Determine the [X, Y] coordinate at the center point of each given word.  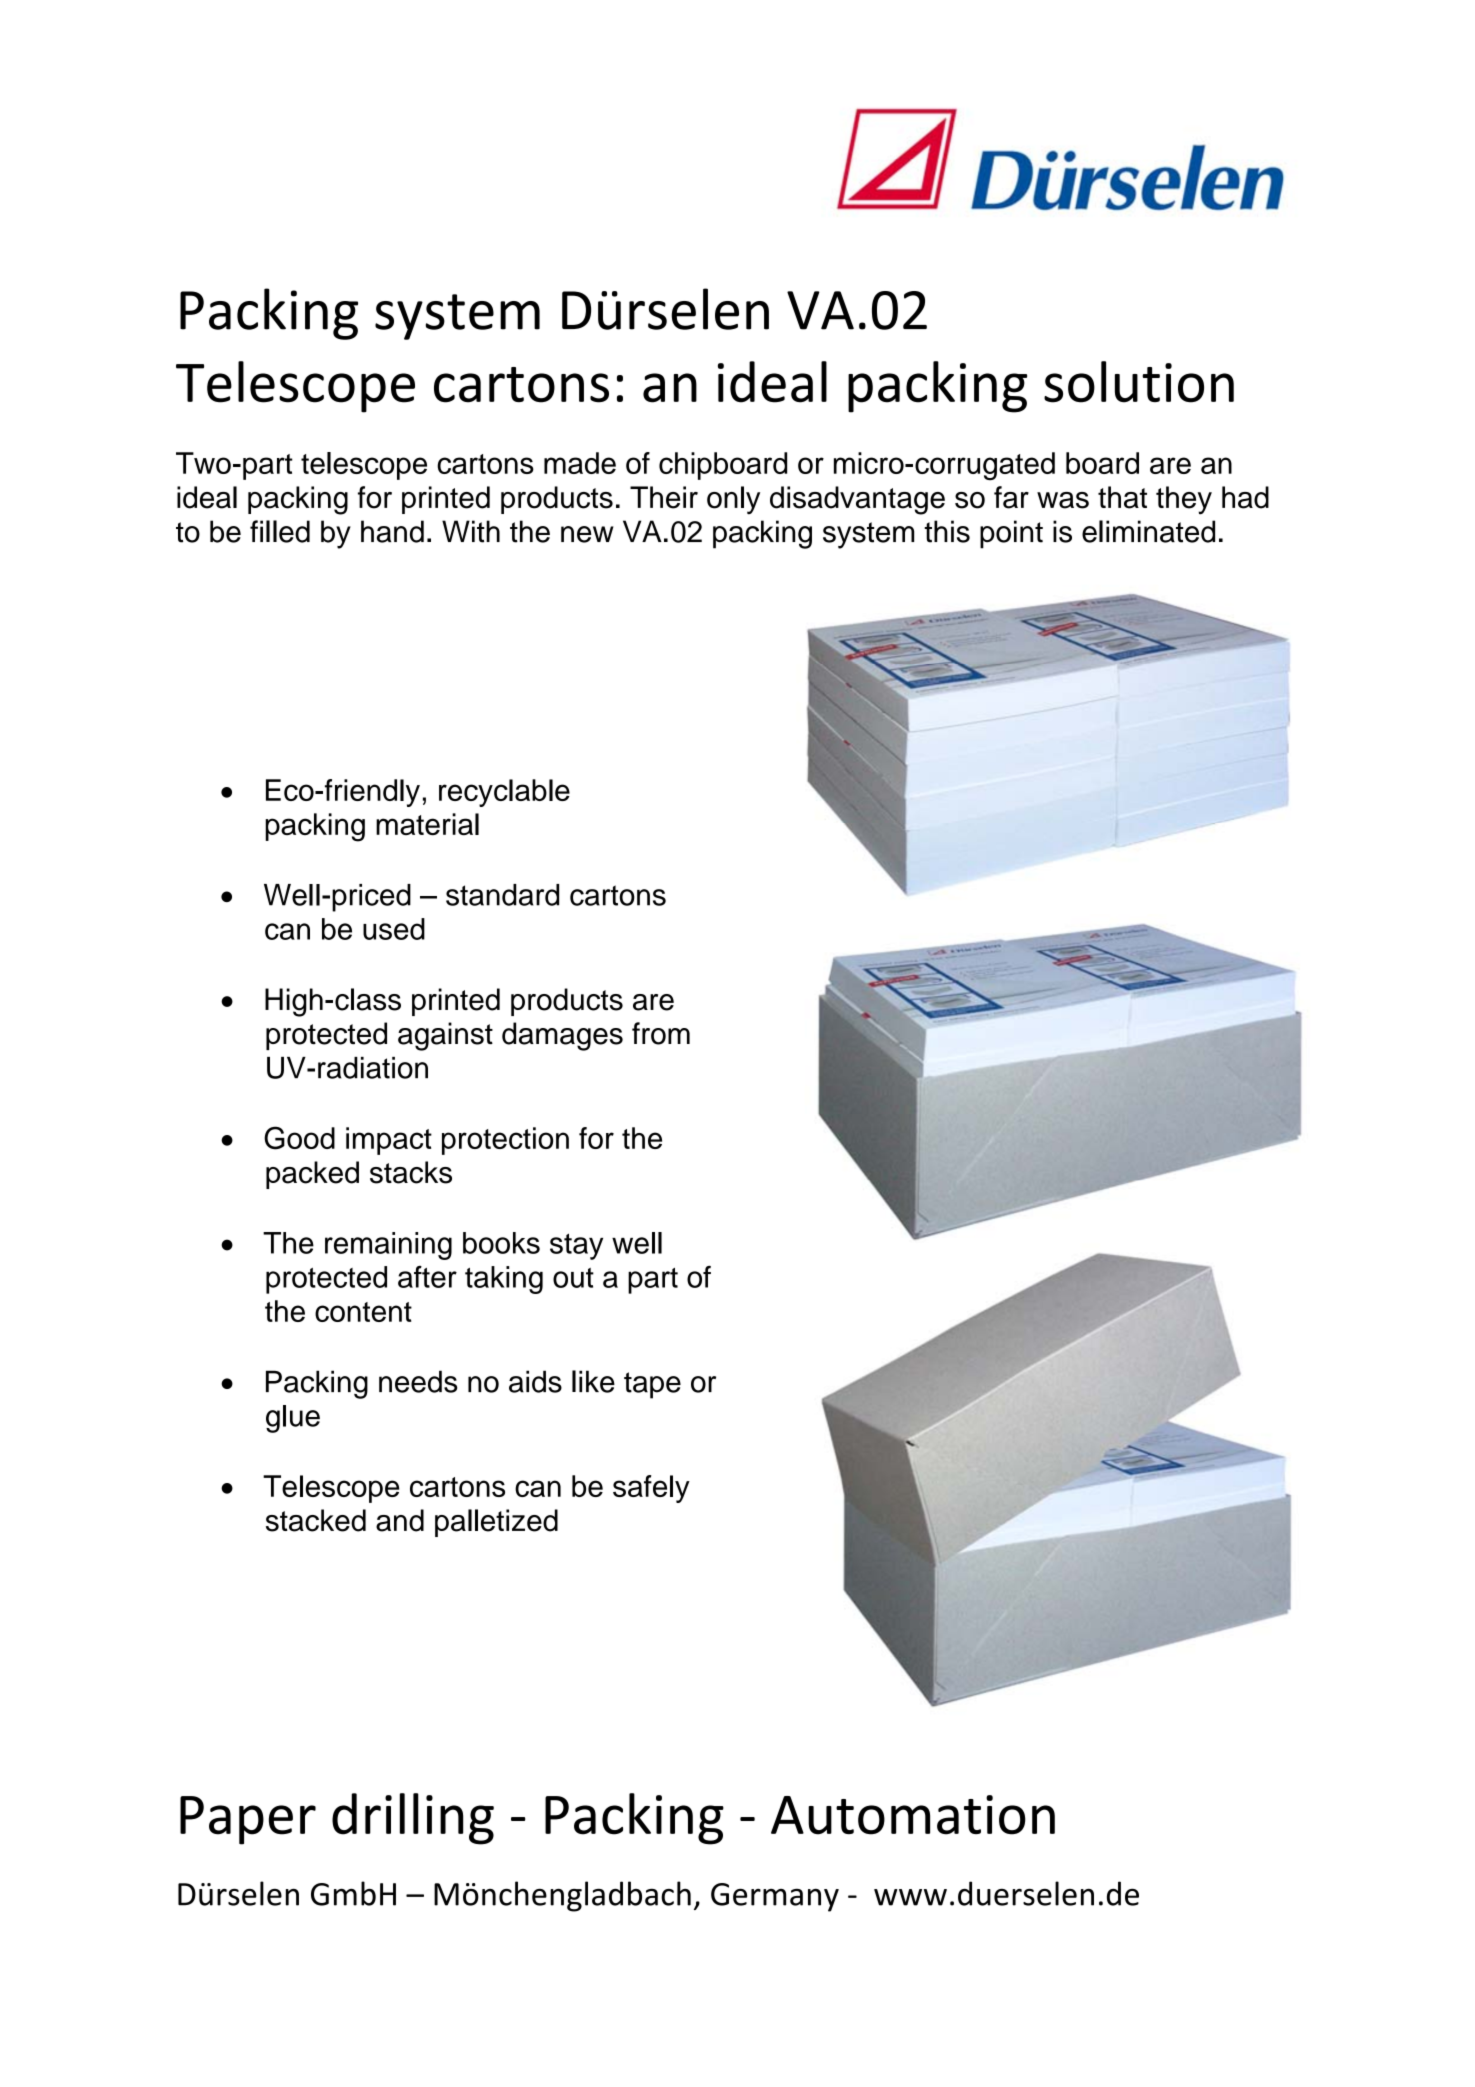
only [733, 500]
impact [389, 1141]
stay [576, 1246]
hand [392, 531]
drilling [413, 1819]
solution [1139, 382]
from [661, 1033]
